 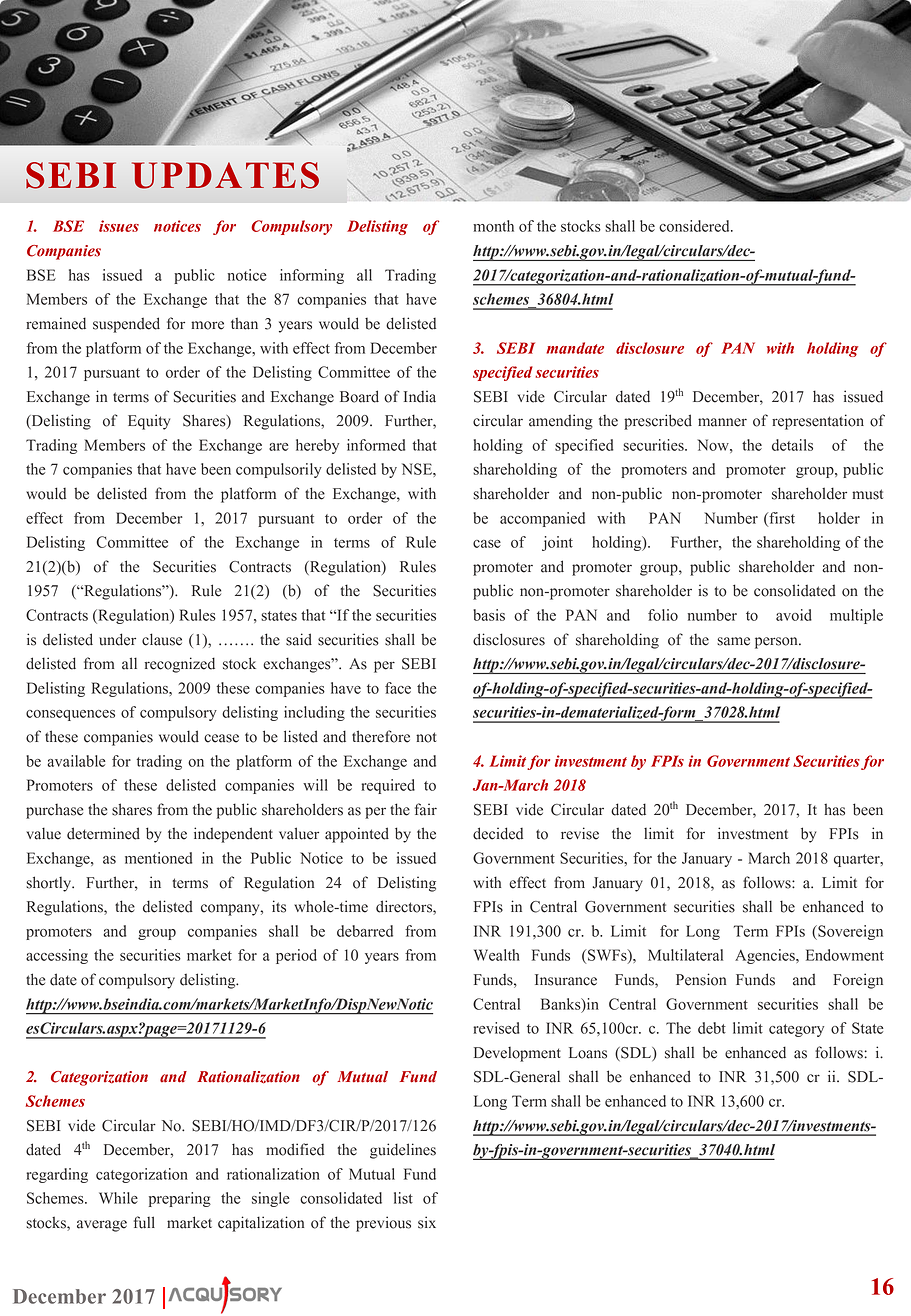 I want to click on considered, so click(x=695, y=226).
